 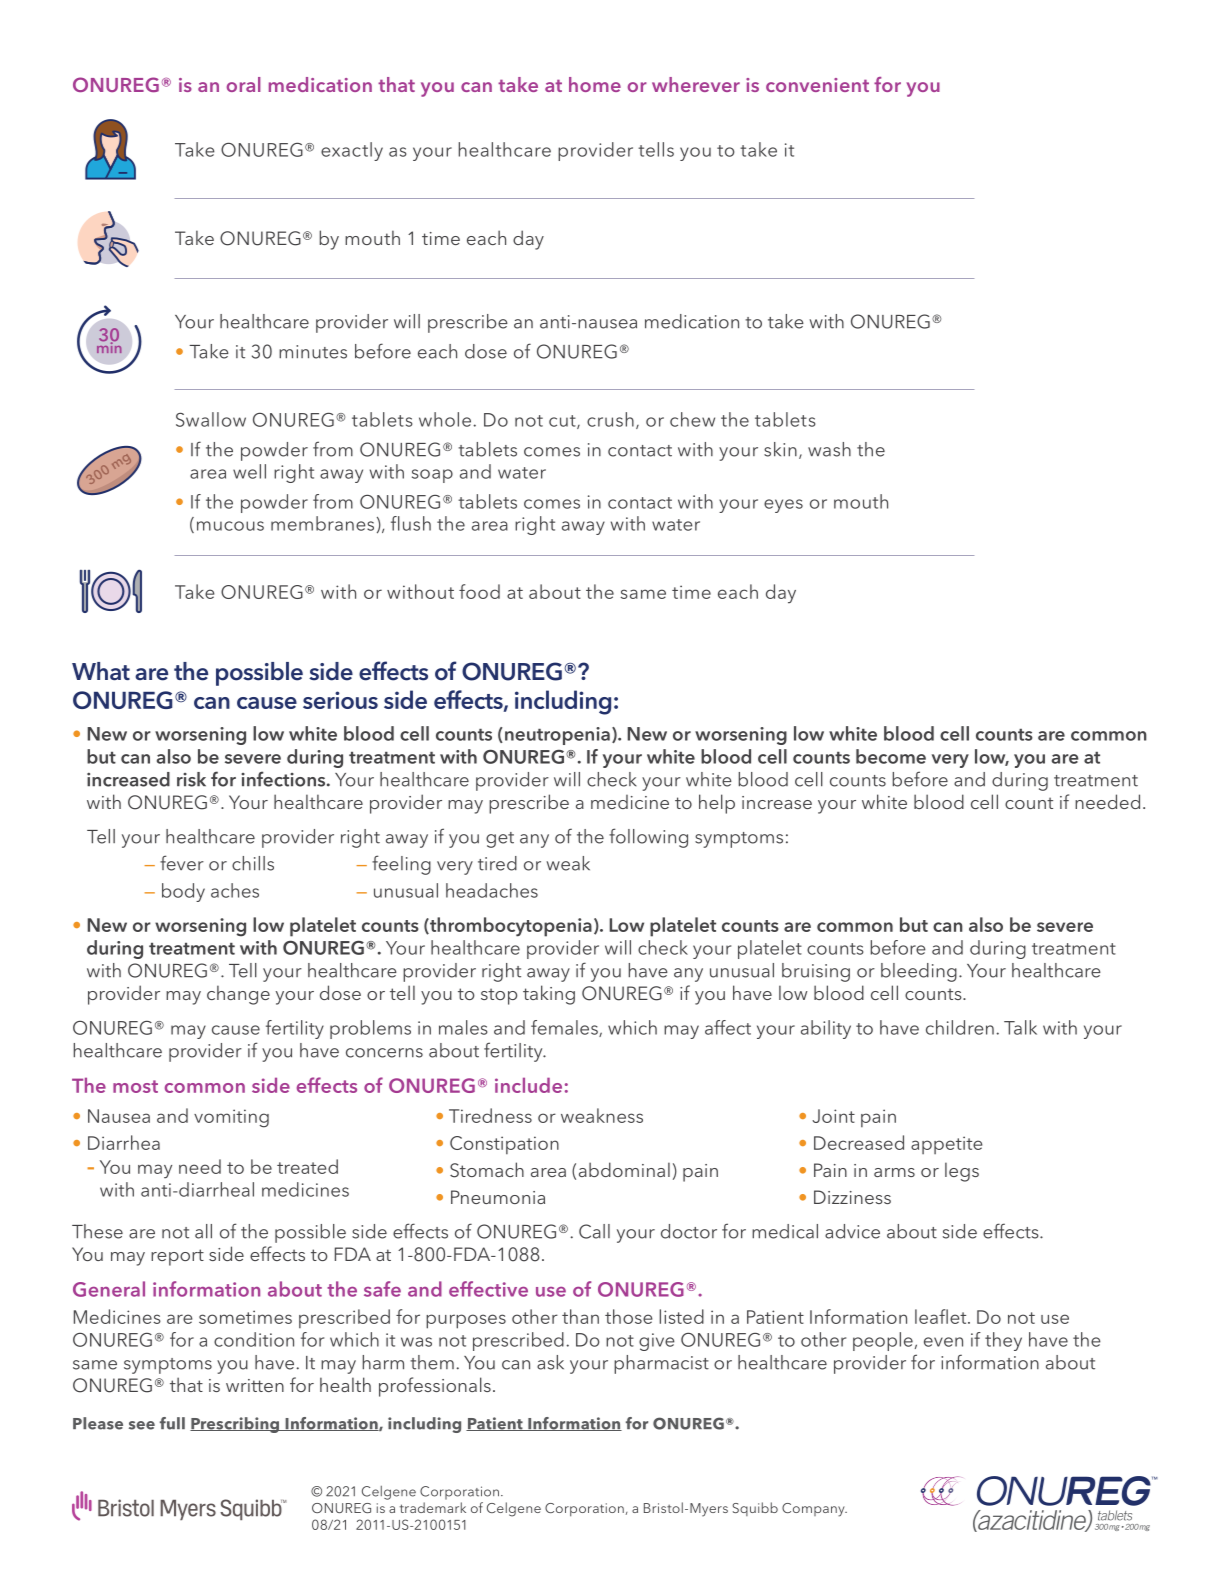 I want to click on Prescribing, so click(x=236, y=1425).
